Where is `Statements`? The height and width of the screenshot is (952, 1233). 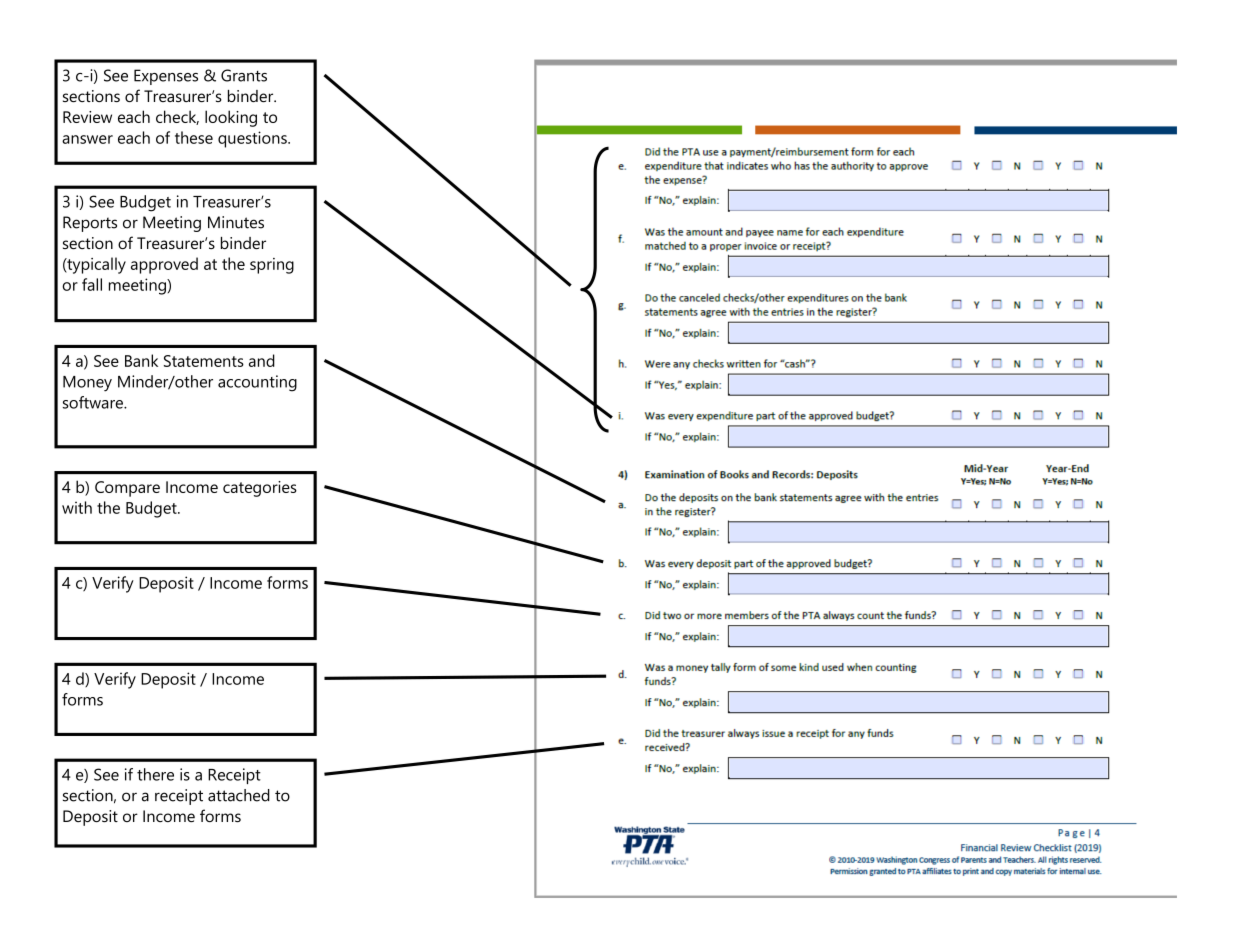
Statements is located at coordinates (204, 361).
